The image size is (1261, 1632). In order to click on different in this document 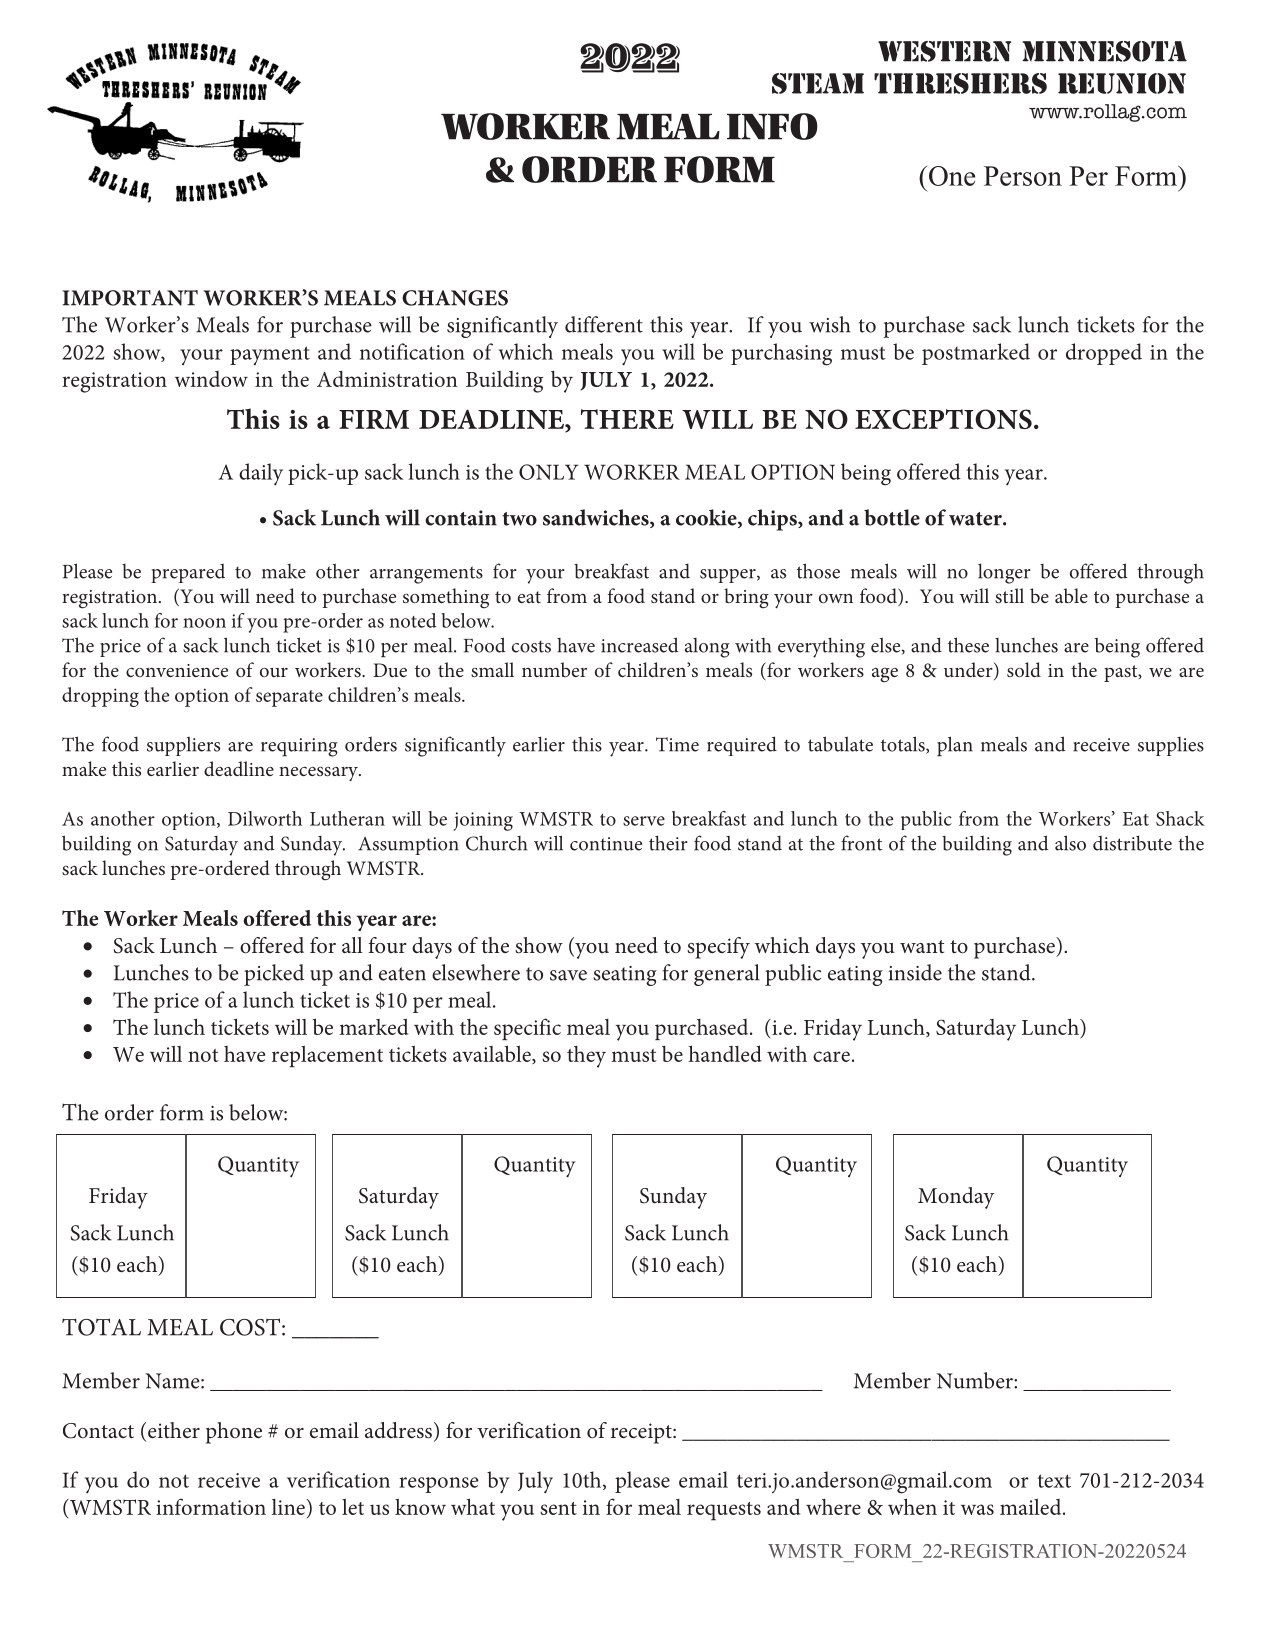, I will do `click(604, 324)`.
